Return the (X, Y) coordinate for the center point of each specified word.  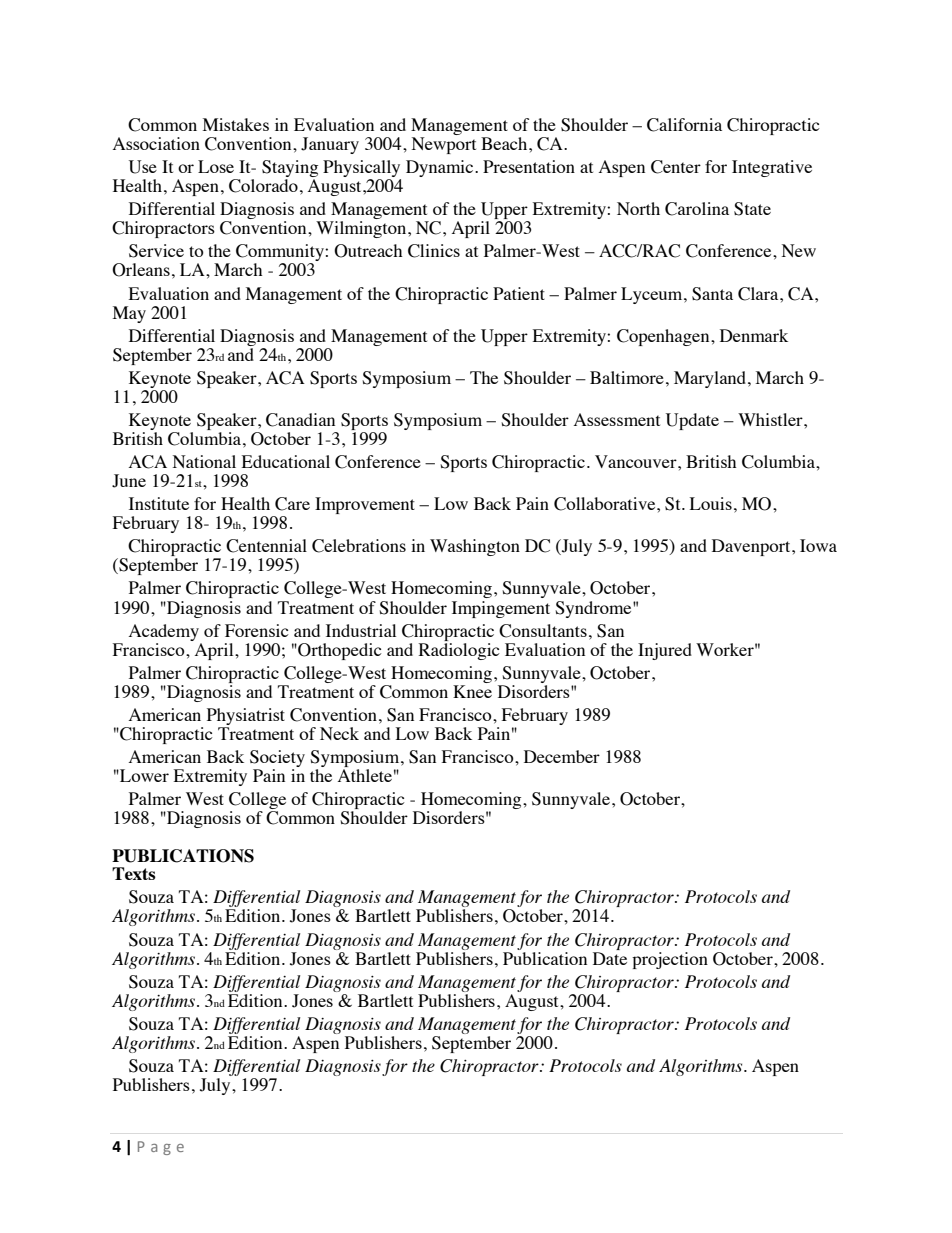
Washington (475, 547)
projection (670, 960)
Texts (134, 873)
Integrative (772, 168)
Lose (216, 166)
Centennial (266, 546)
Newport (444, 145)
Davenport (752, 547)
